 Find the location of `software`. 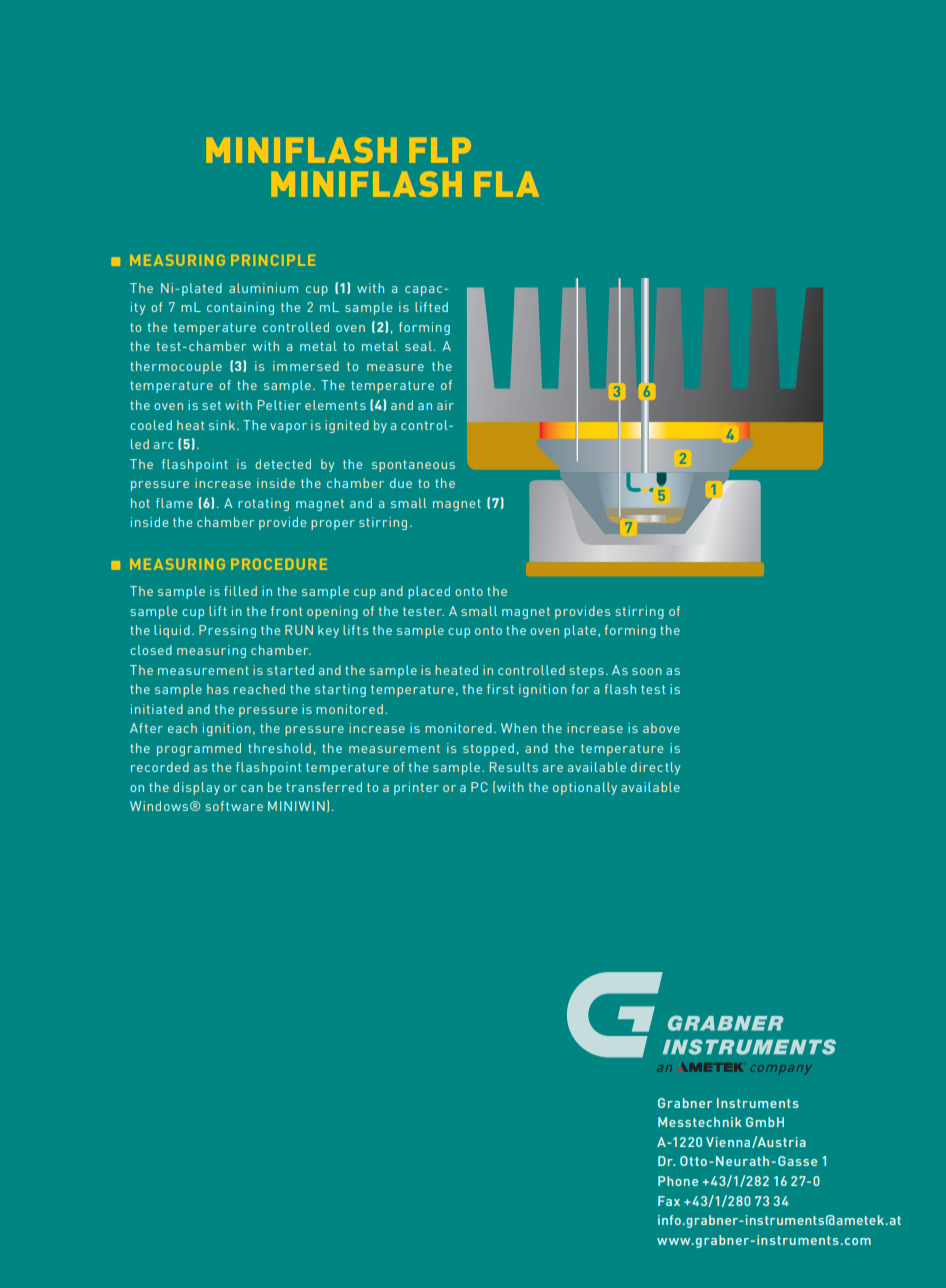

software is located at coordinates (234, 806).
